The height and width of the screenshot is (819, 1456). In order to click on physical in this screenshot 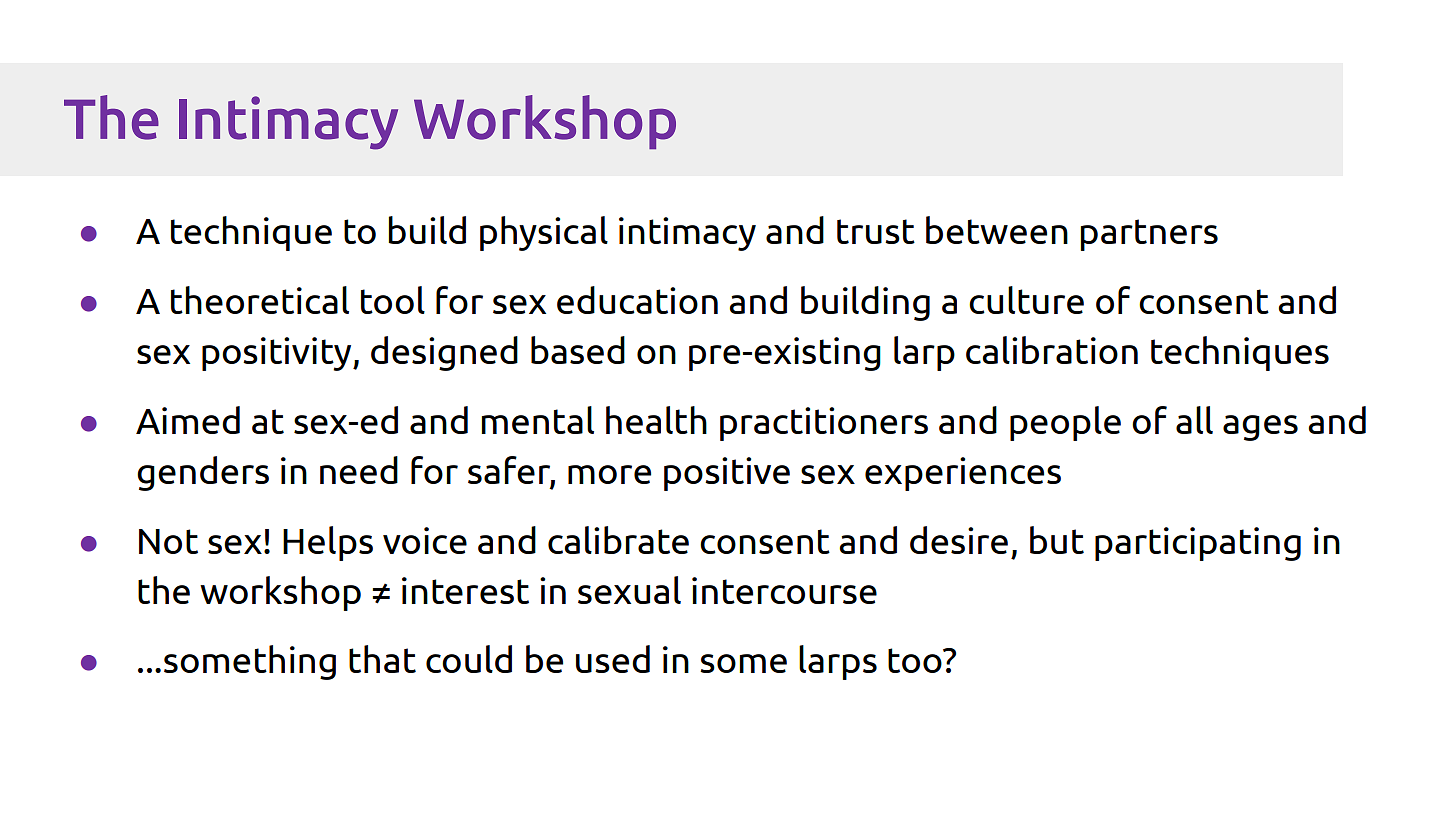, I will do `click(544, 233)`.
